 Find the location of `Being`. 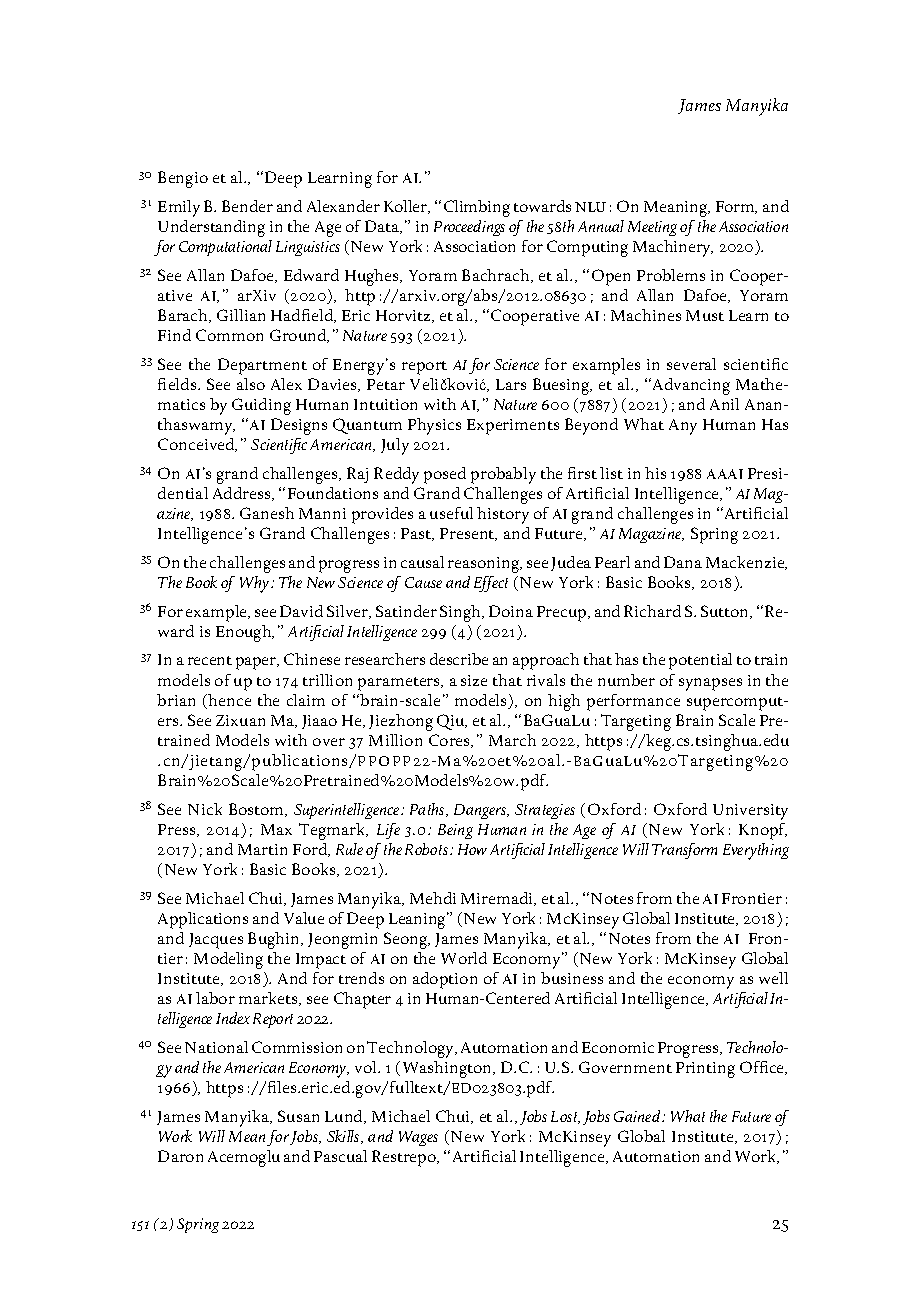

Being is located at coordinates (455, 831).
